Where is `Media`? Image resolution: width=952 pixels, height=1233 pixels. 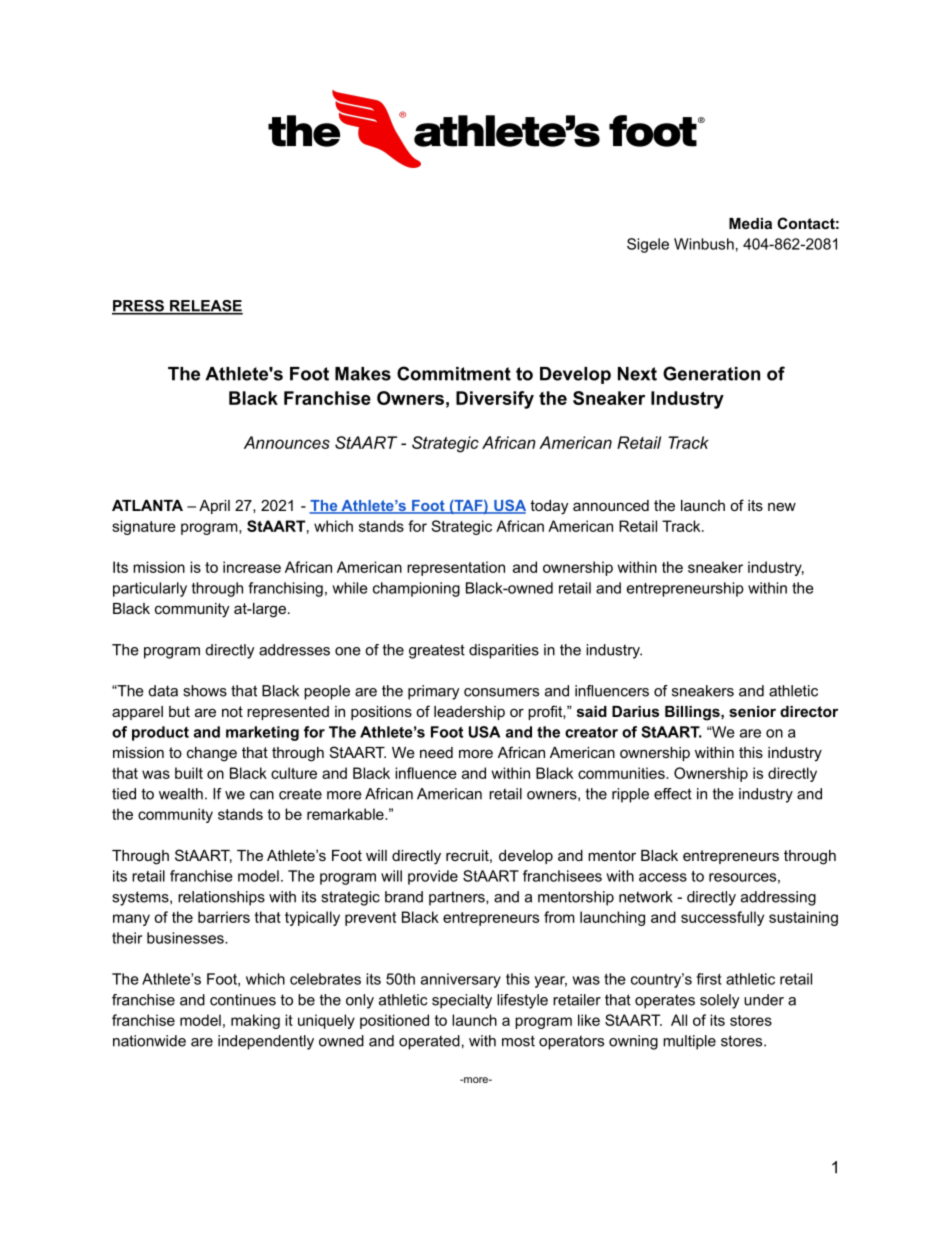
Media is located at coordinates (750, 223).
